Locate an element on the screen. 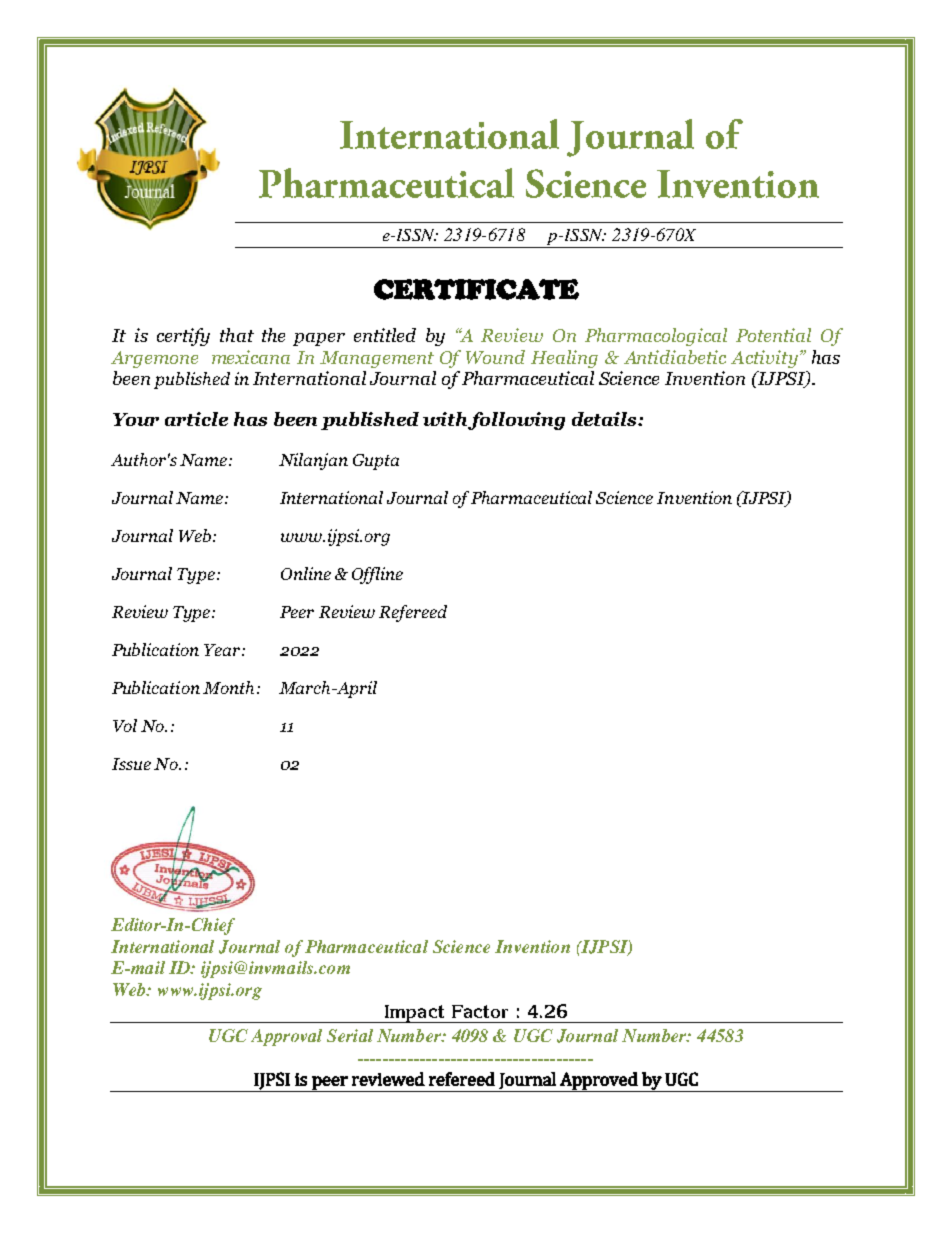 This screenshot has width=952, height=1233. Impact is located at coordinates (414, 1014).
